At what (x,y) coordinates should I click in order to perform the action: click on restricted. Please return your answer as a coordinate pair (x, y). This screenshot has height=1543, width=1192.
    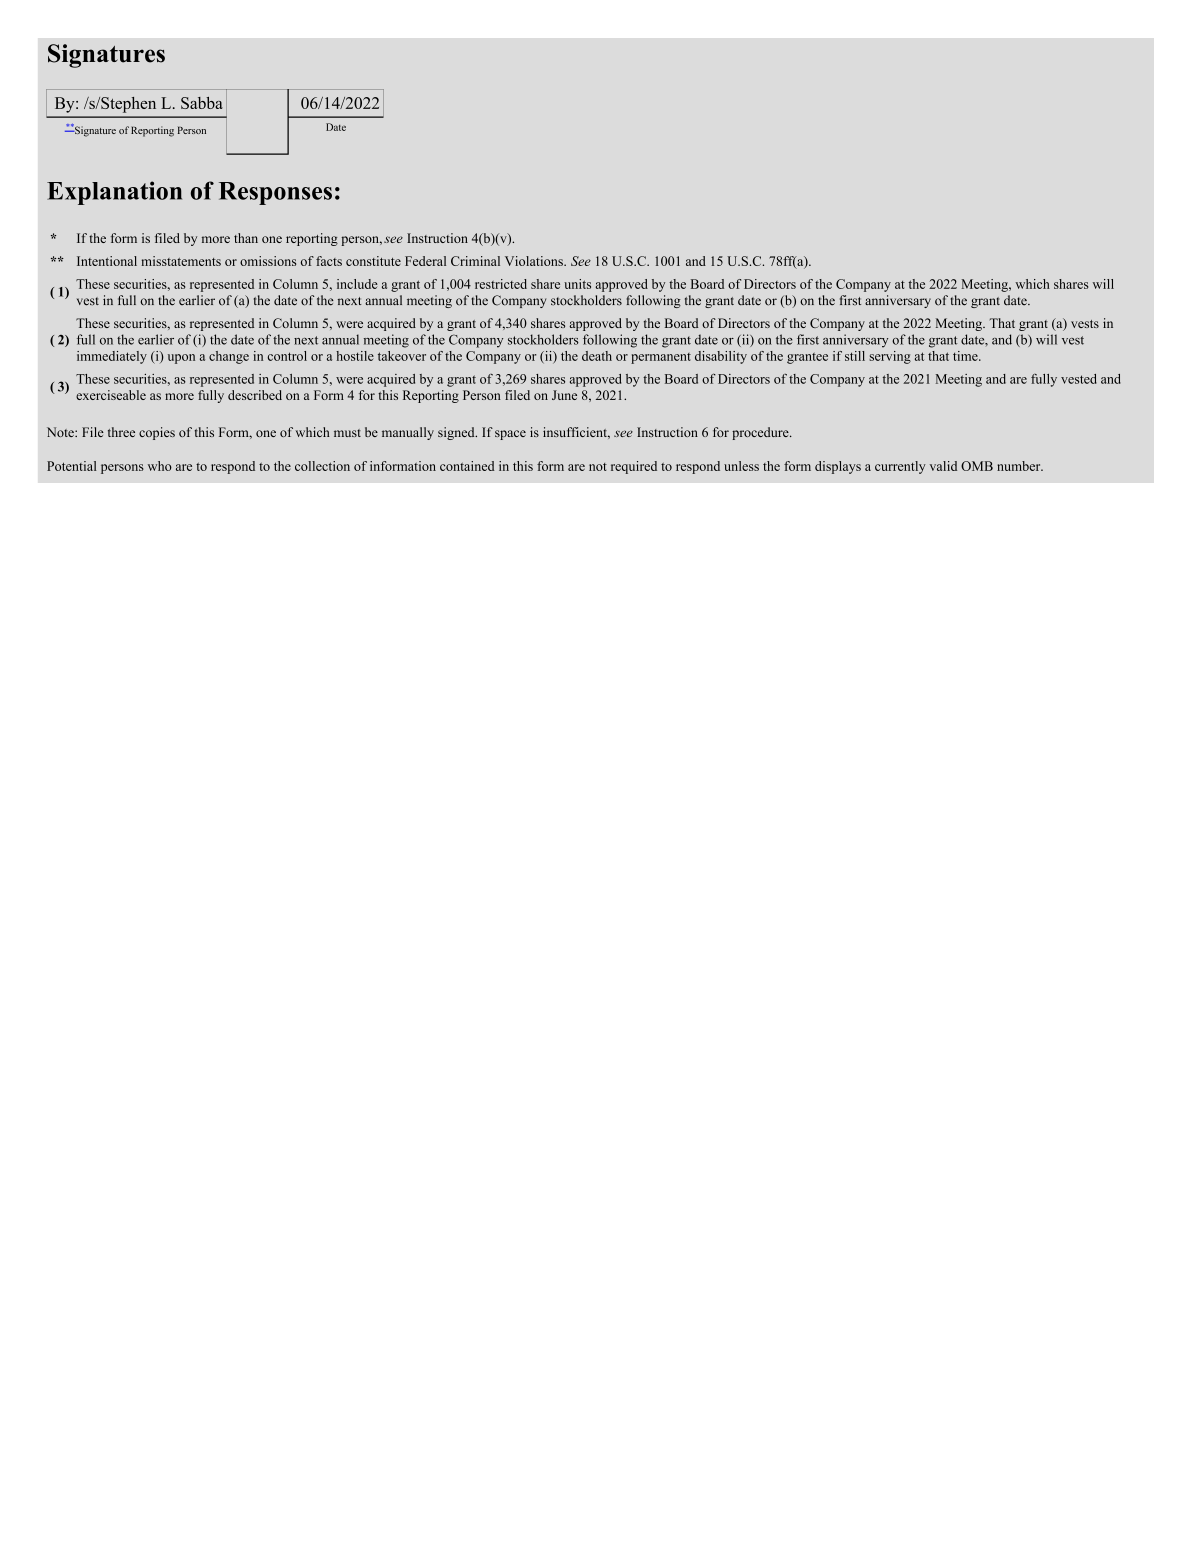
    Looking at the image, I should click on (501, 284).
